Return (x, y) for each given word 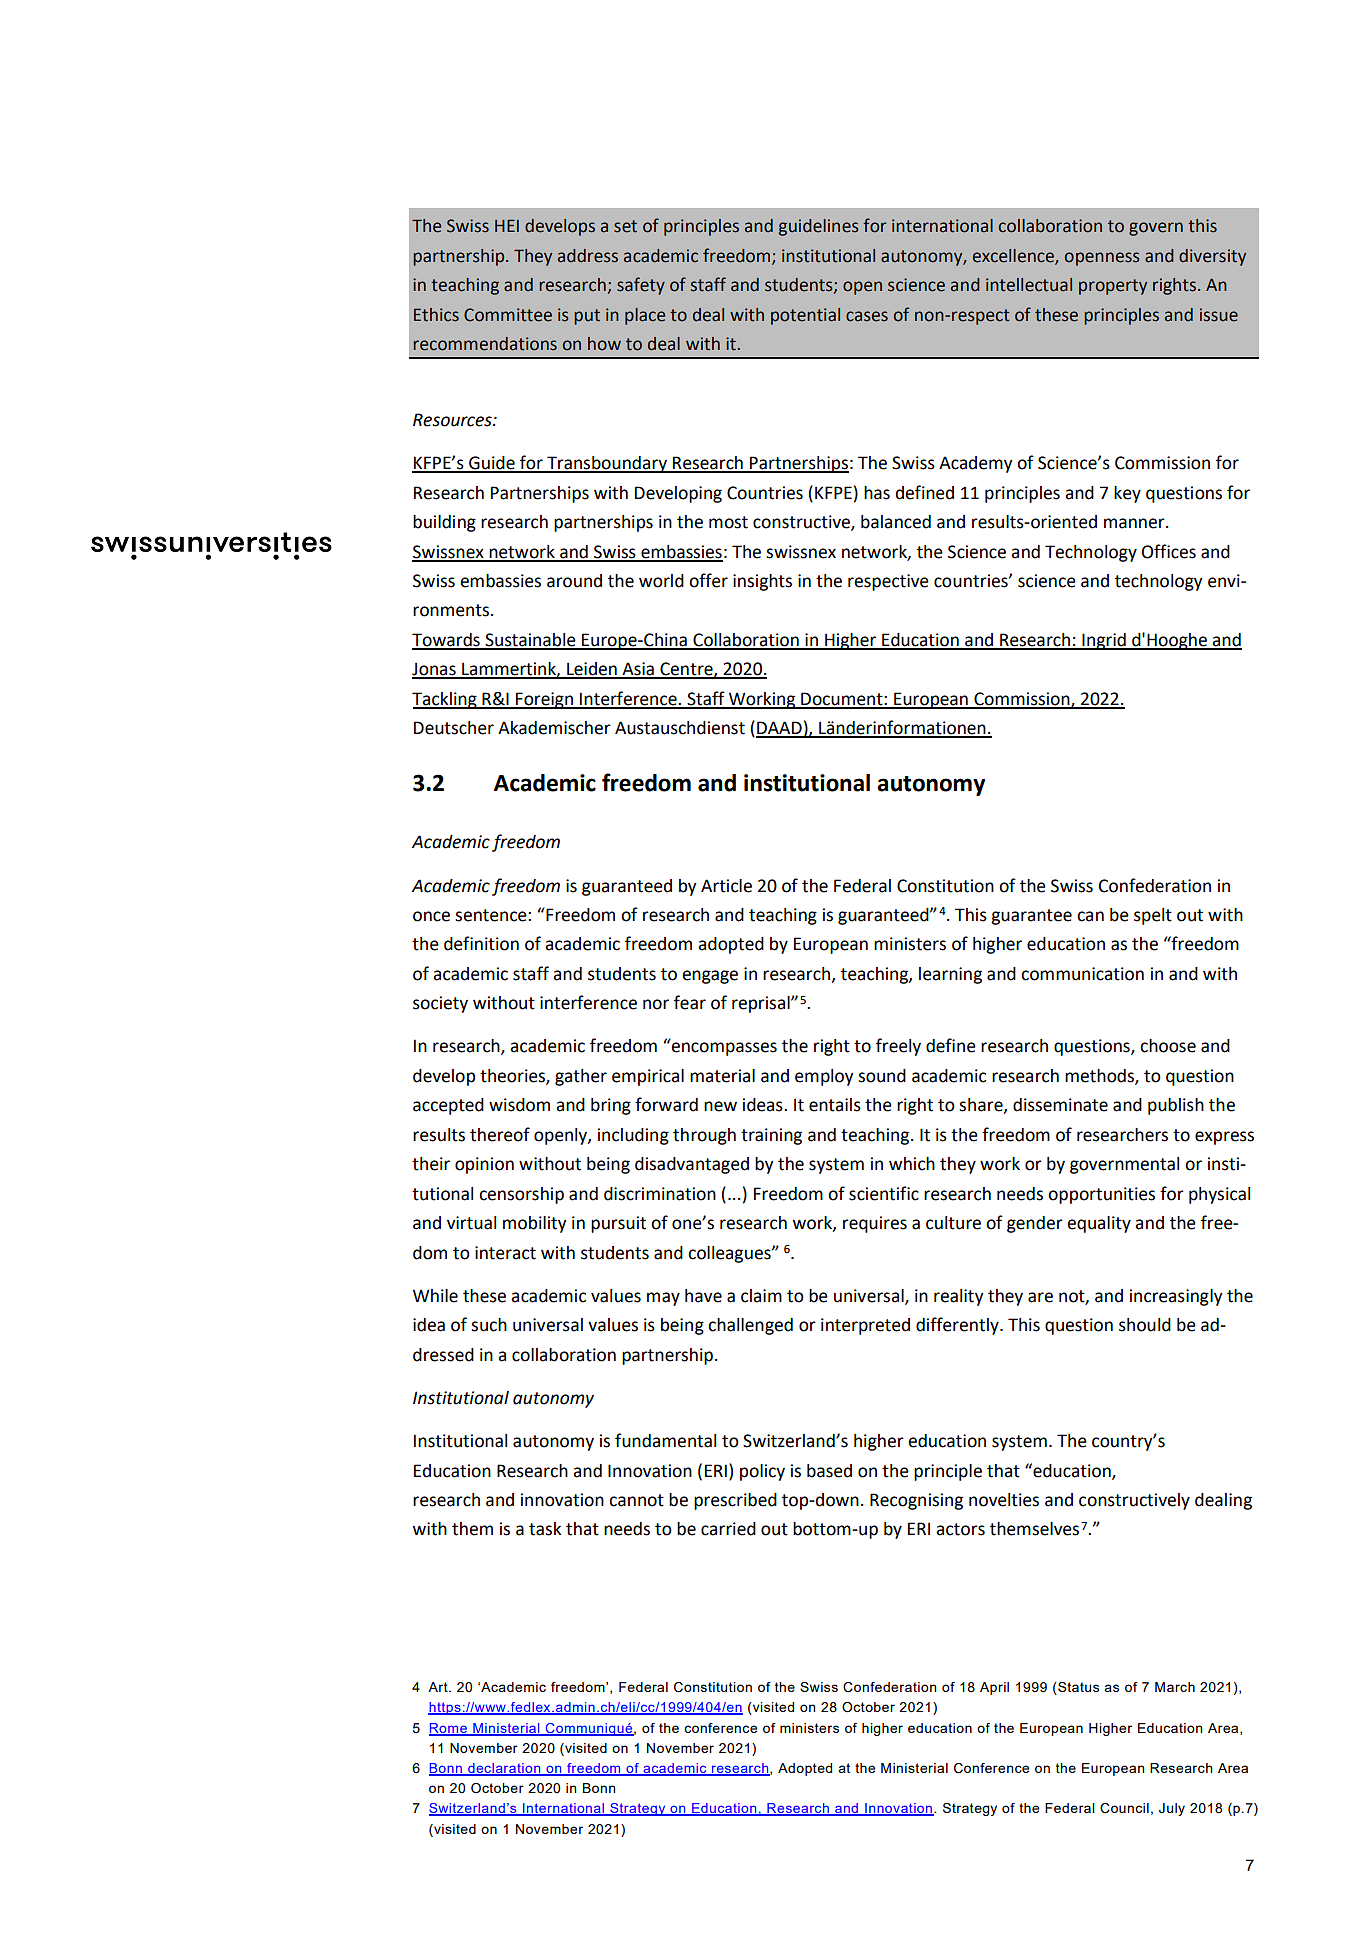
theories (513, 1077)
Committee (508, 315)
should (1145, 1325)
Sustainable (530, 641)
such (489, 1325)
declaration (504, 1769)
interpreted (865, 1326)
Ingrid (1104, 641)
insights (762, 582)
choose (1168, 1046)
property (1113, 287)
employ (824, 1077)
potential (805, 316)
